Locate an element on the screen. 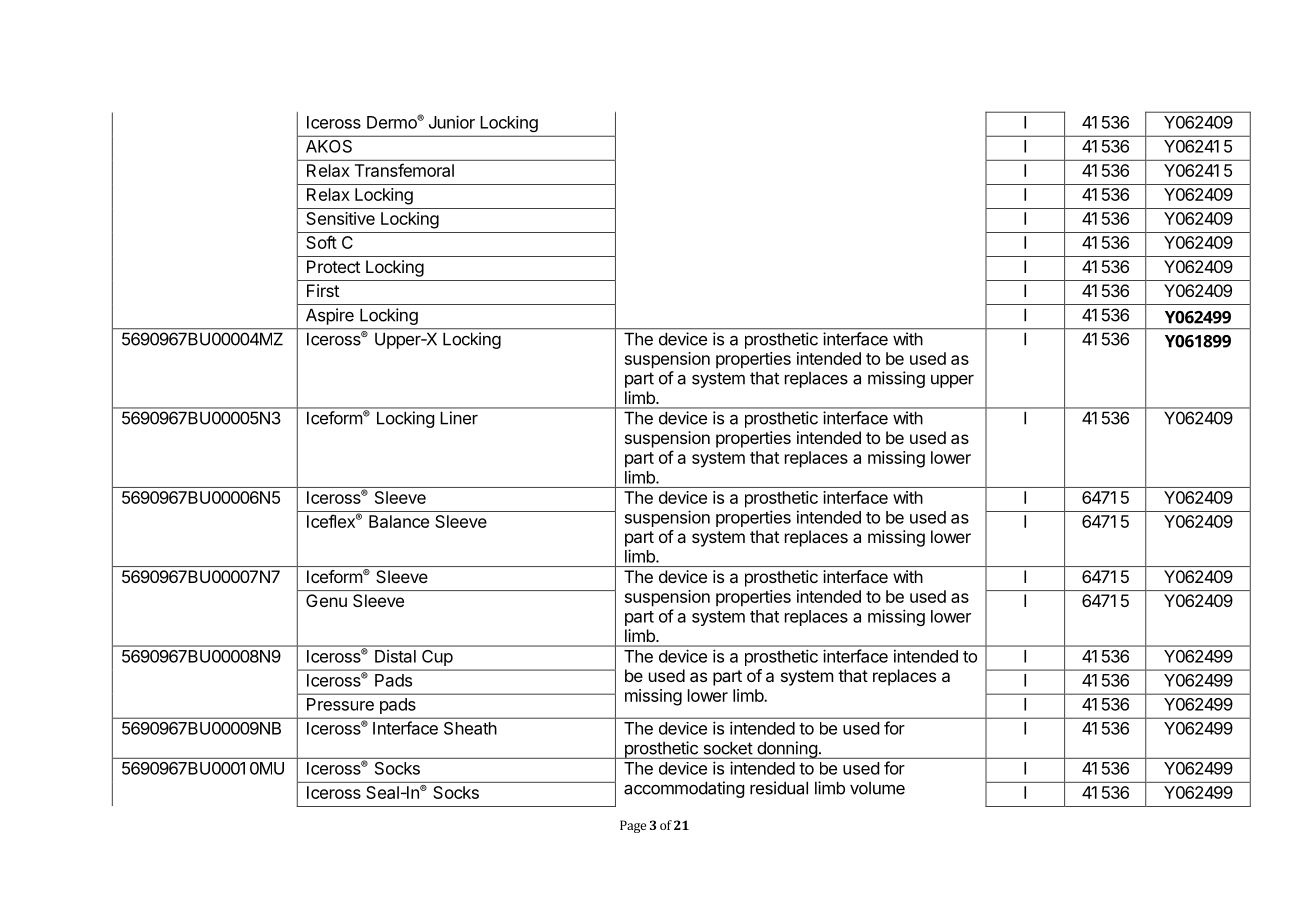 The height and width of the screenshot is (924, 1308). Pressure is located at coordinates (340, 704).
